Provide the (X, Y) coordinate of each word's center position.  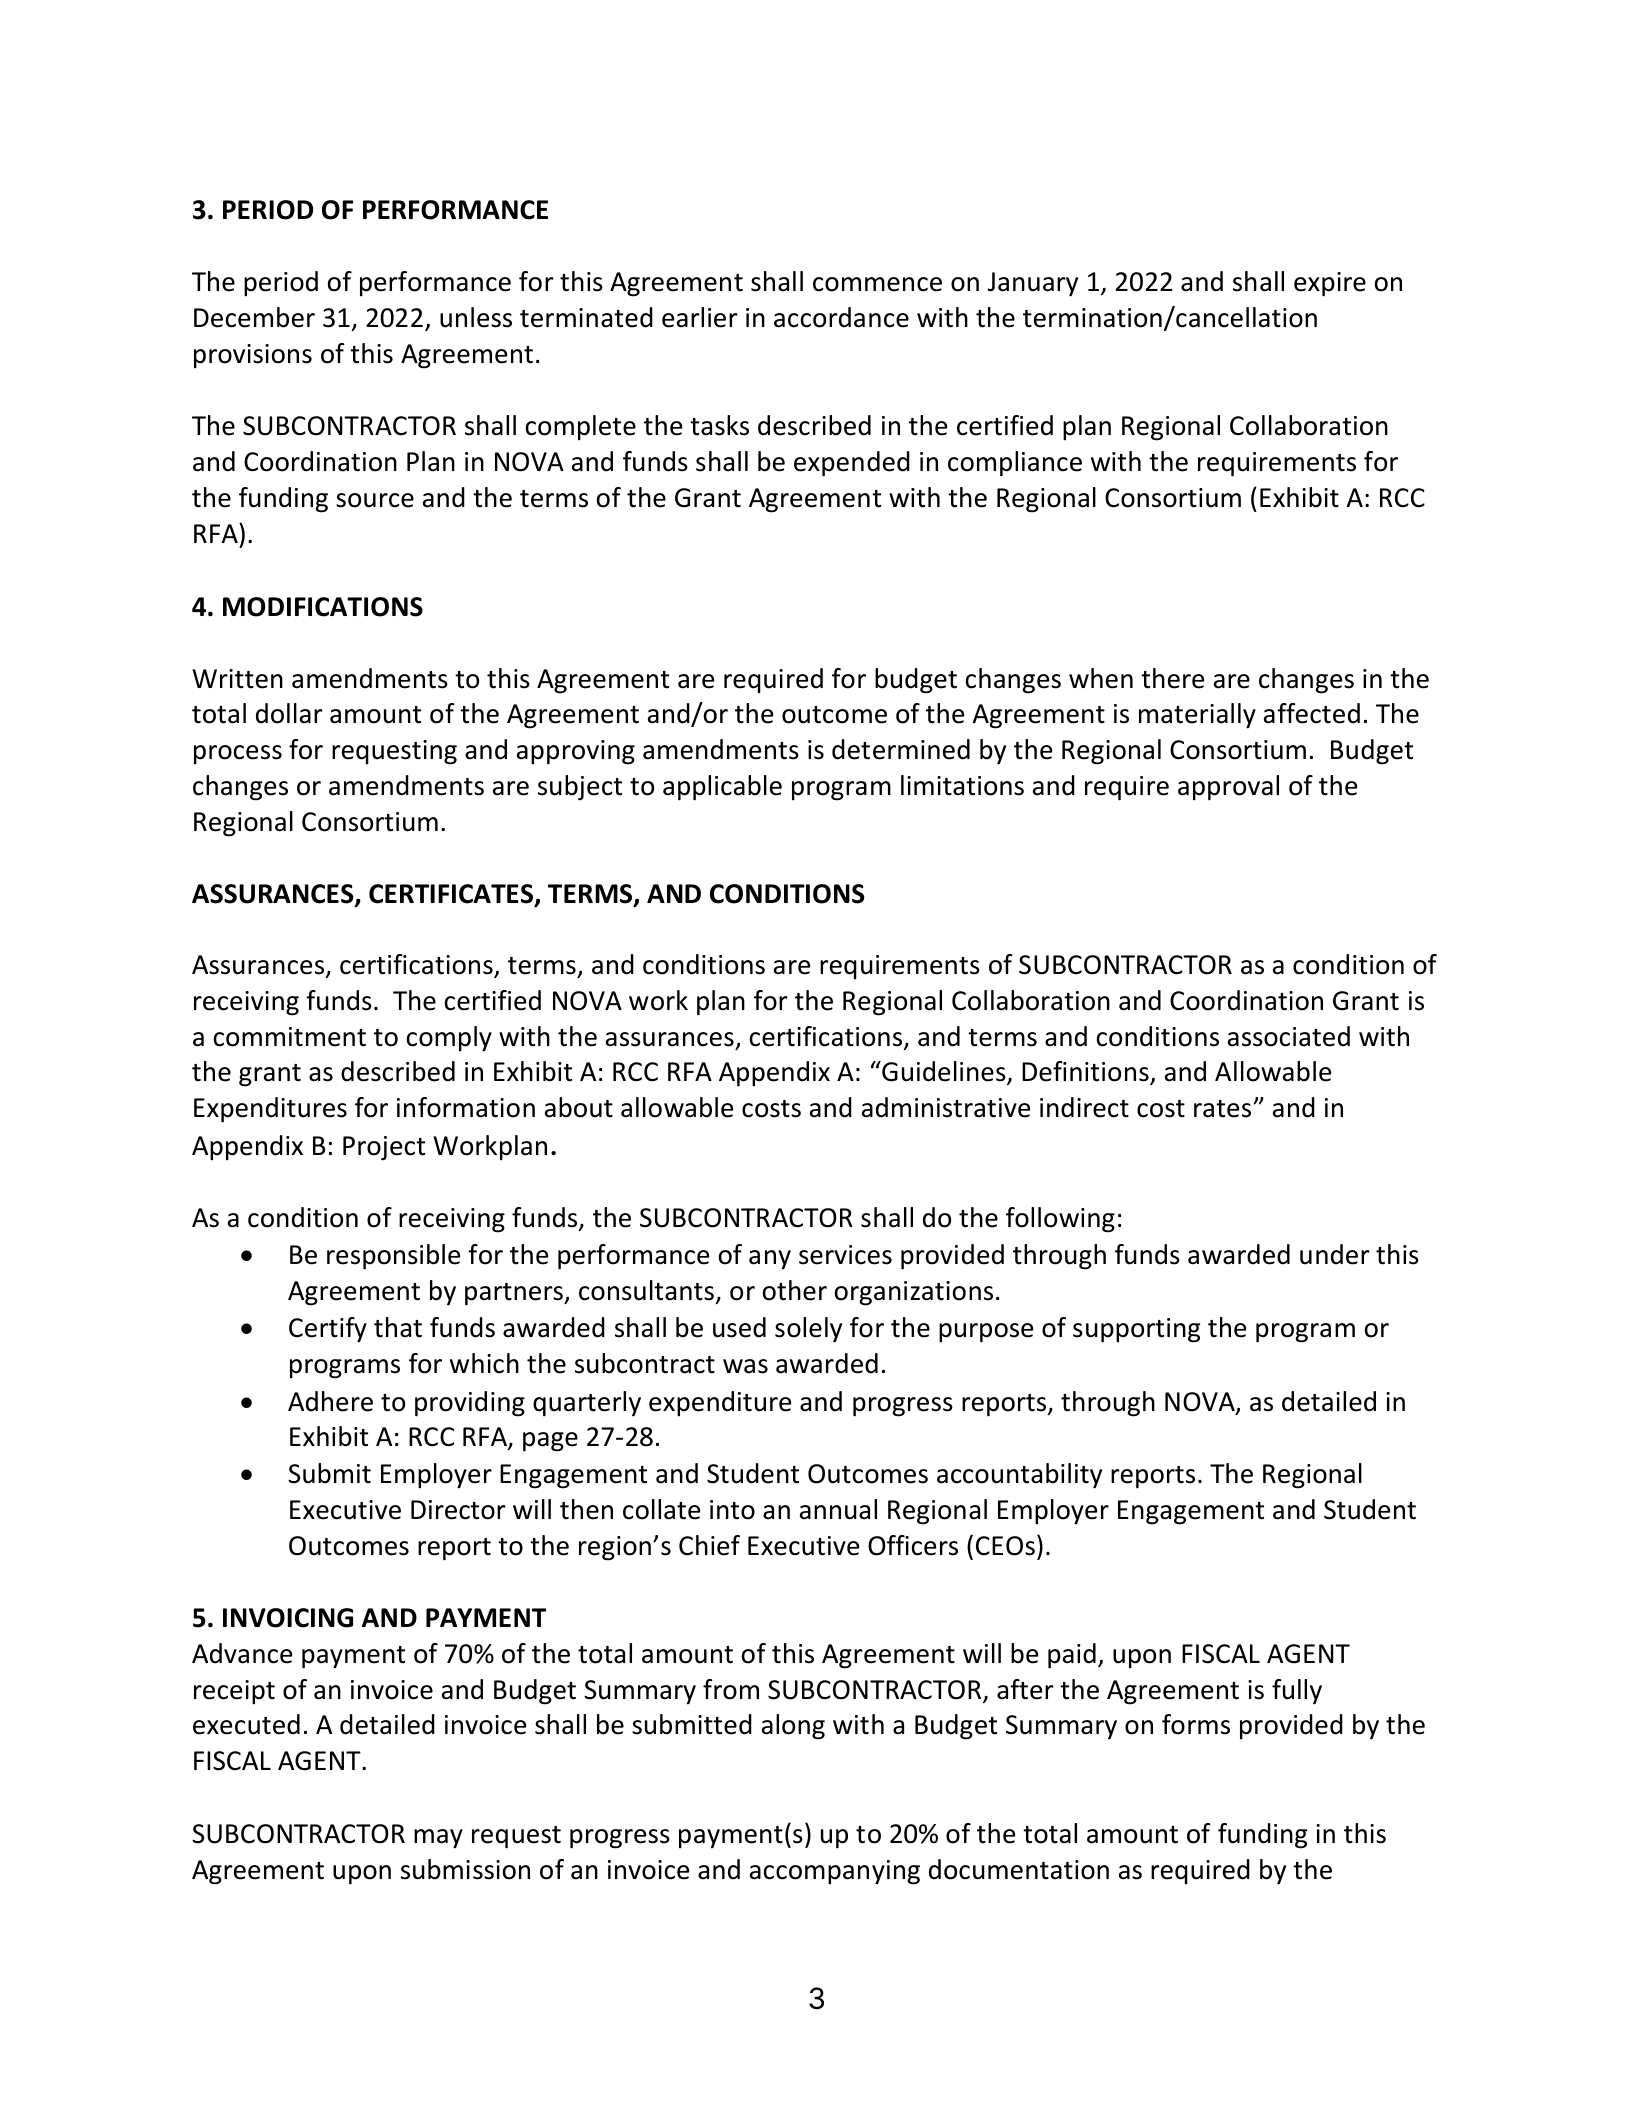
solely (808, 1330)
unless (476, 317)
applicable (722, 788)
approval (1228, 788)
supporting (1136, 1330)
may (438, 1839)
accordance (841, 317)
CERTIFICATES (452, 895)
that (398, 1327)
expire (1330, 284)
